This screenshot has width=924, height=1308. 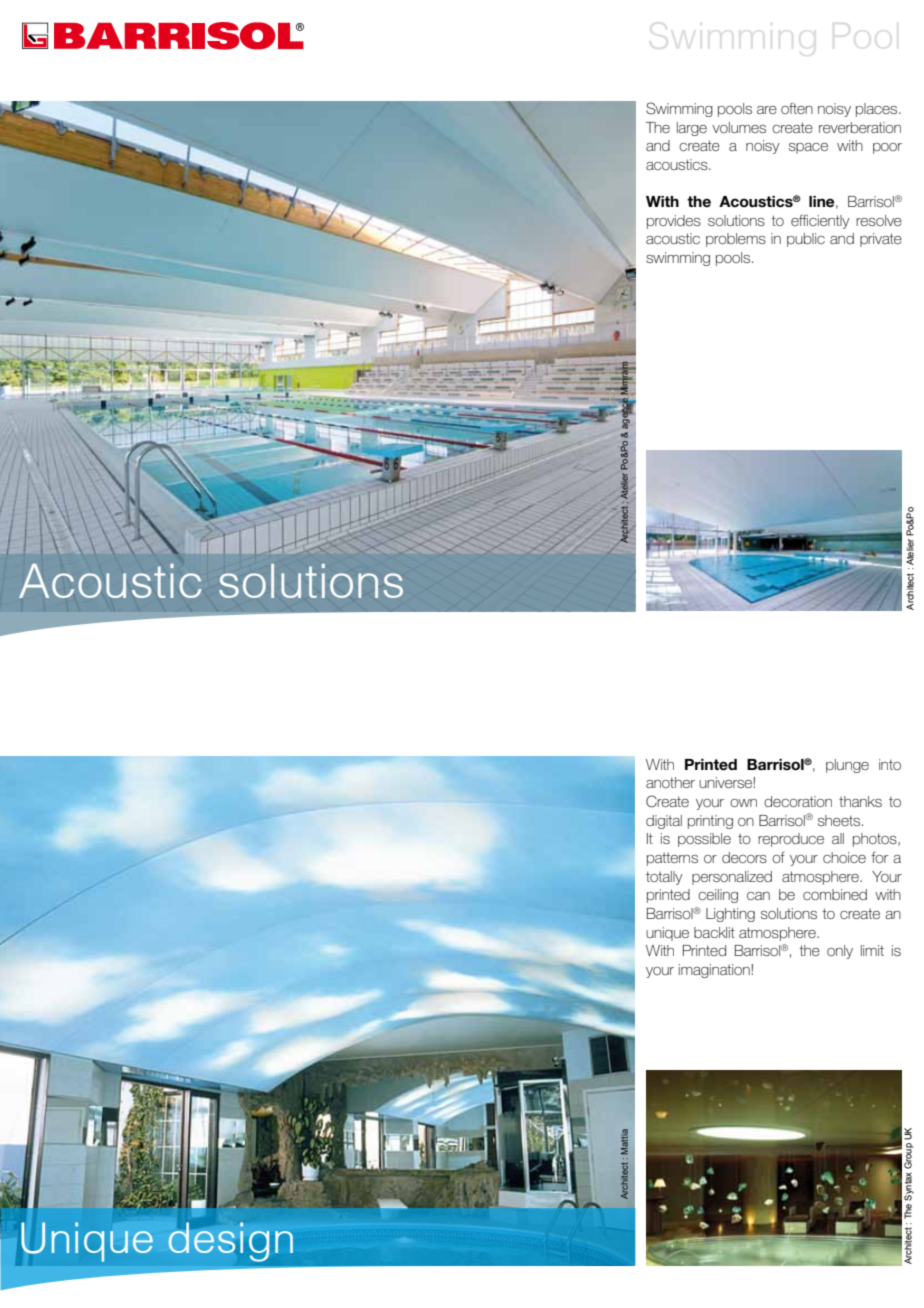 I want to click on problems, so click(x=736, y=240).
